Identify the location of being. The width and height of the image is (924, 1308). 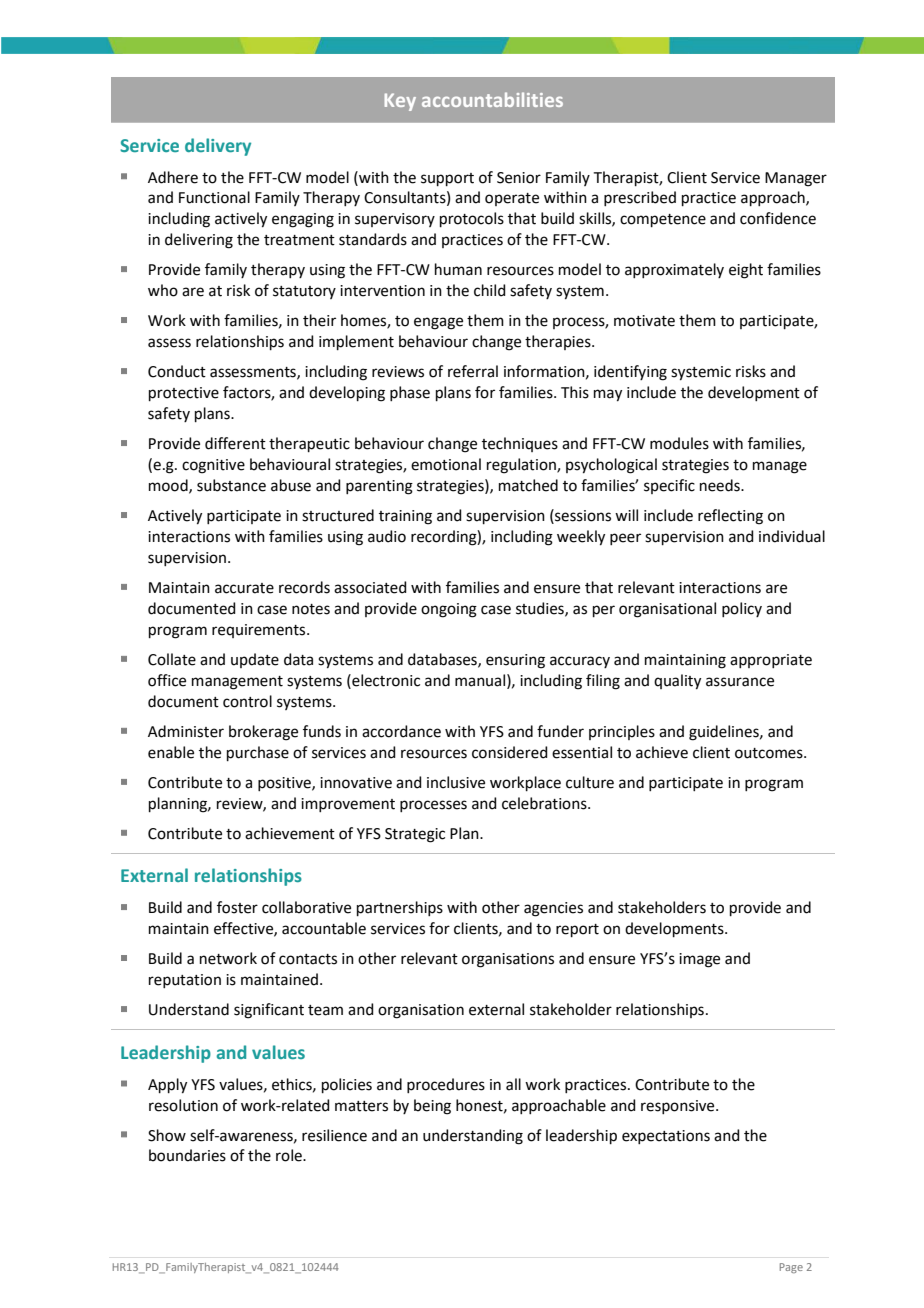
(432, 1107).
